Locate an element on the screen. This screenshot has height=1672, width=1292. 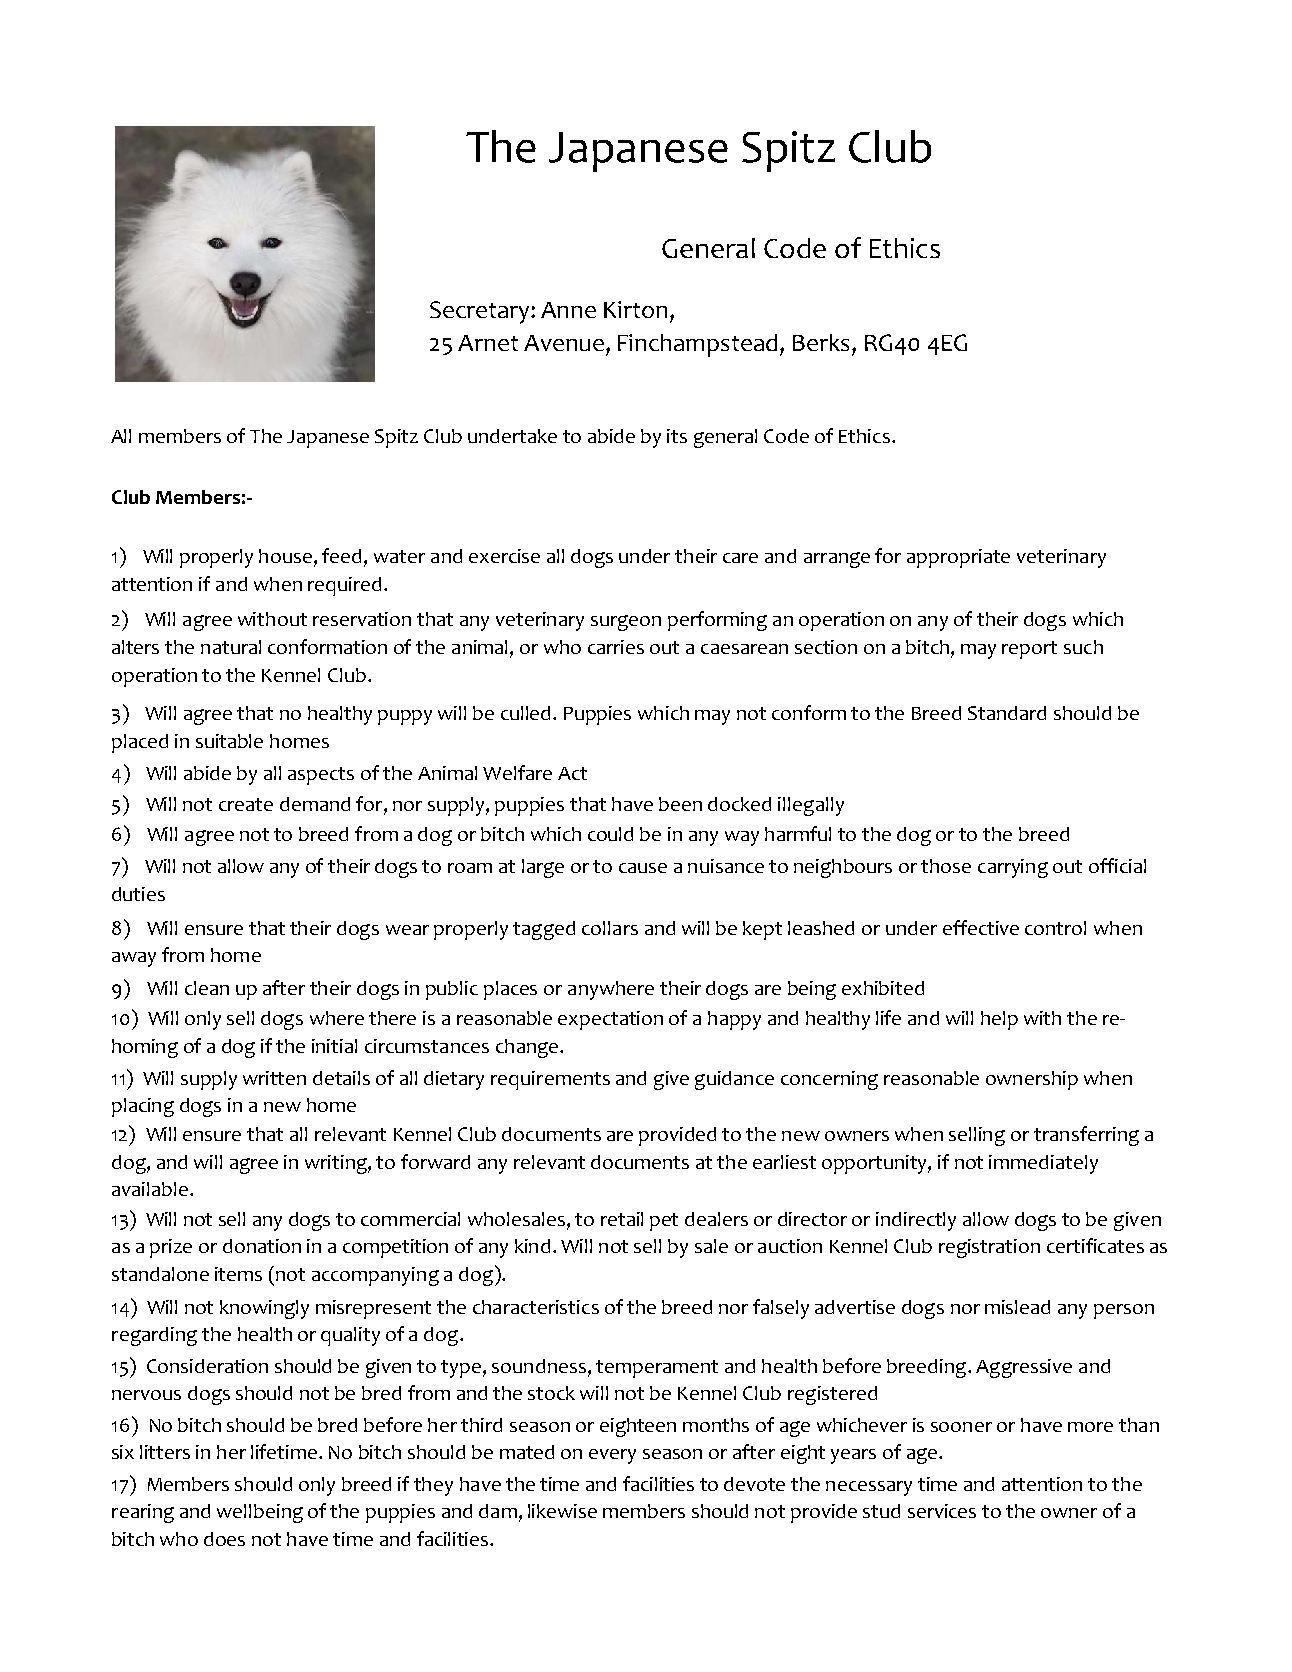
likewise is located at coordinates (562, 1511).
